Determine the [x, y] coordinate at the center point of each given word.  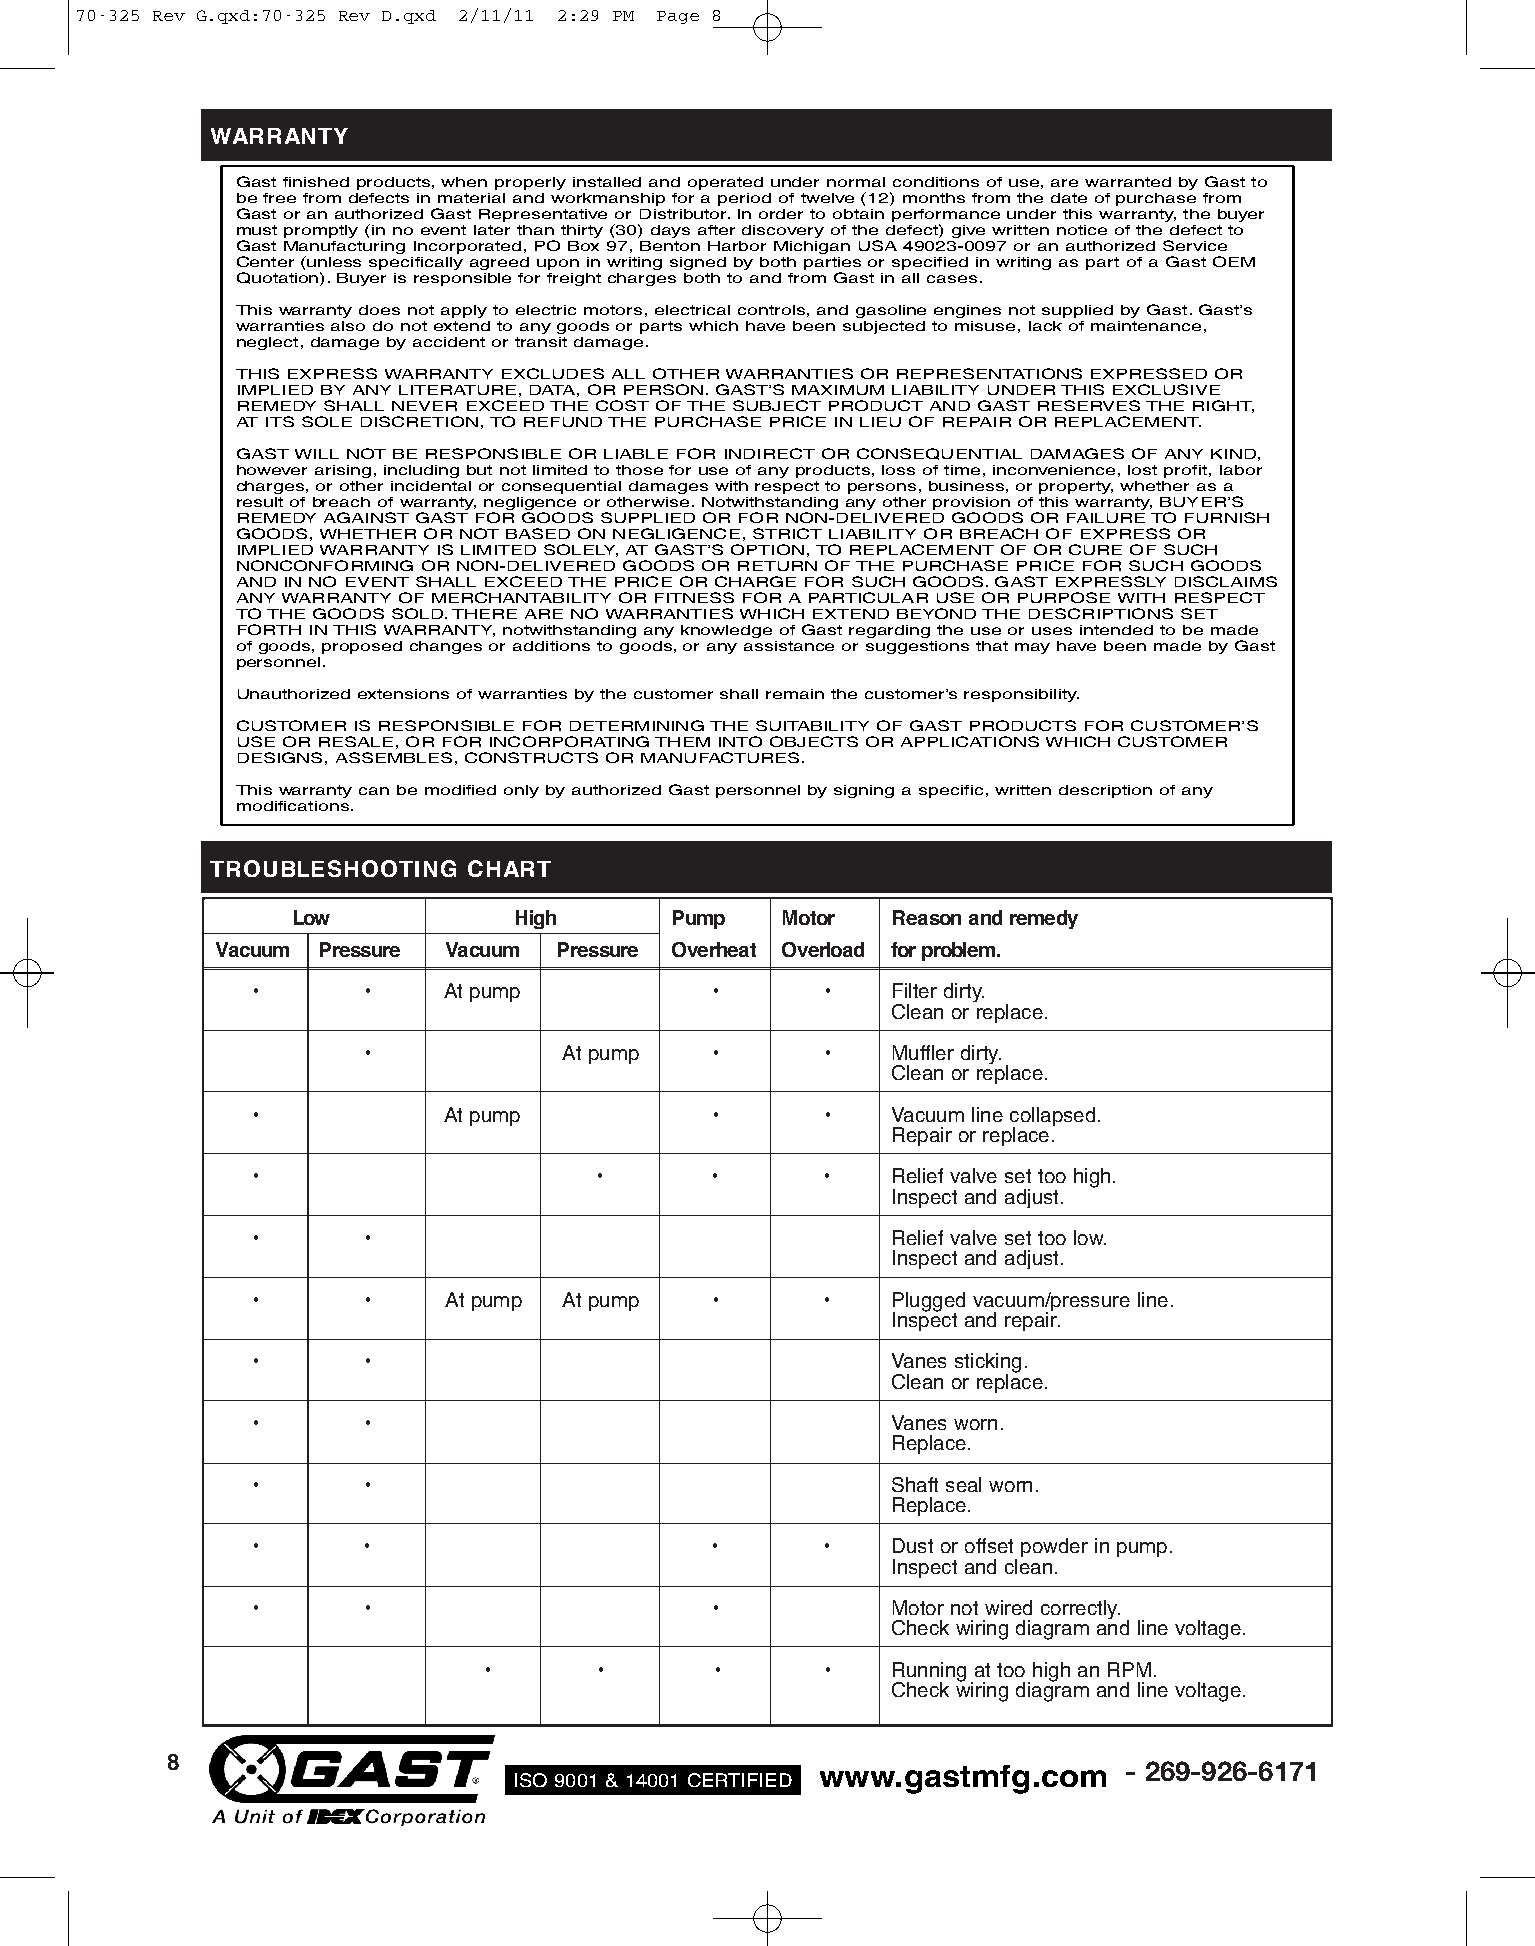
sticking [988, 1364]
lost [1142, 470]
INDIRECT [770, 453]
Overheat [714, 949]
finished [316, 182]
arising [343, 471]
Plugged [929, 1303]
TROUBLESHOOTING [333, 868]
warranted [1128, 182]
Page [678, 17]
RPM [1129, 1669]
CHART [509, 868]
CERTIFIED [740, 1780]
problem [960, 951]
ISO [531, 1780]
